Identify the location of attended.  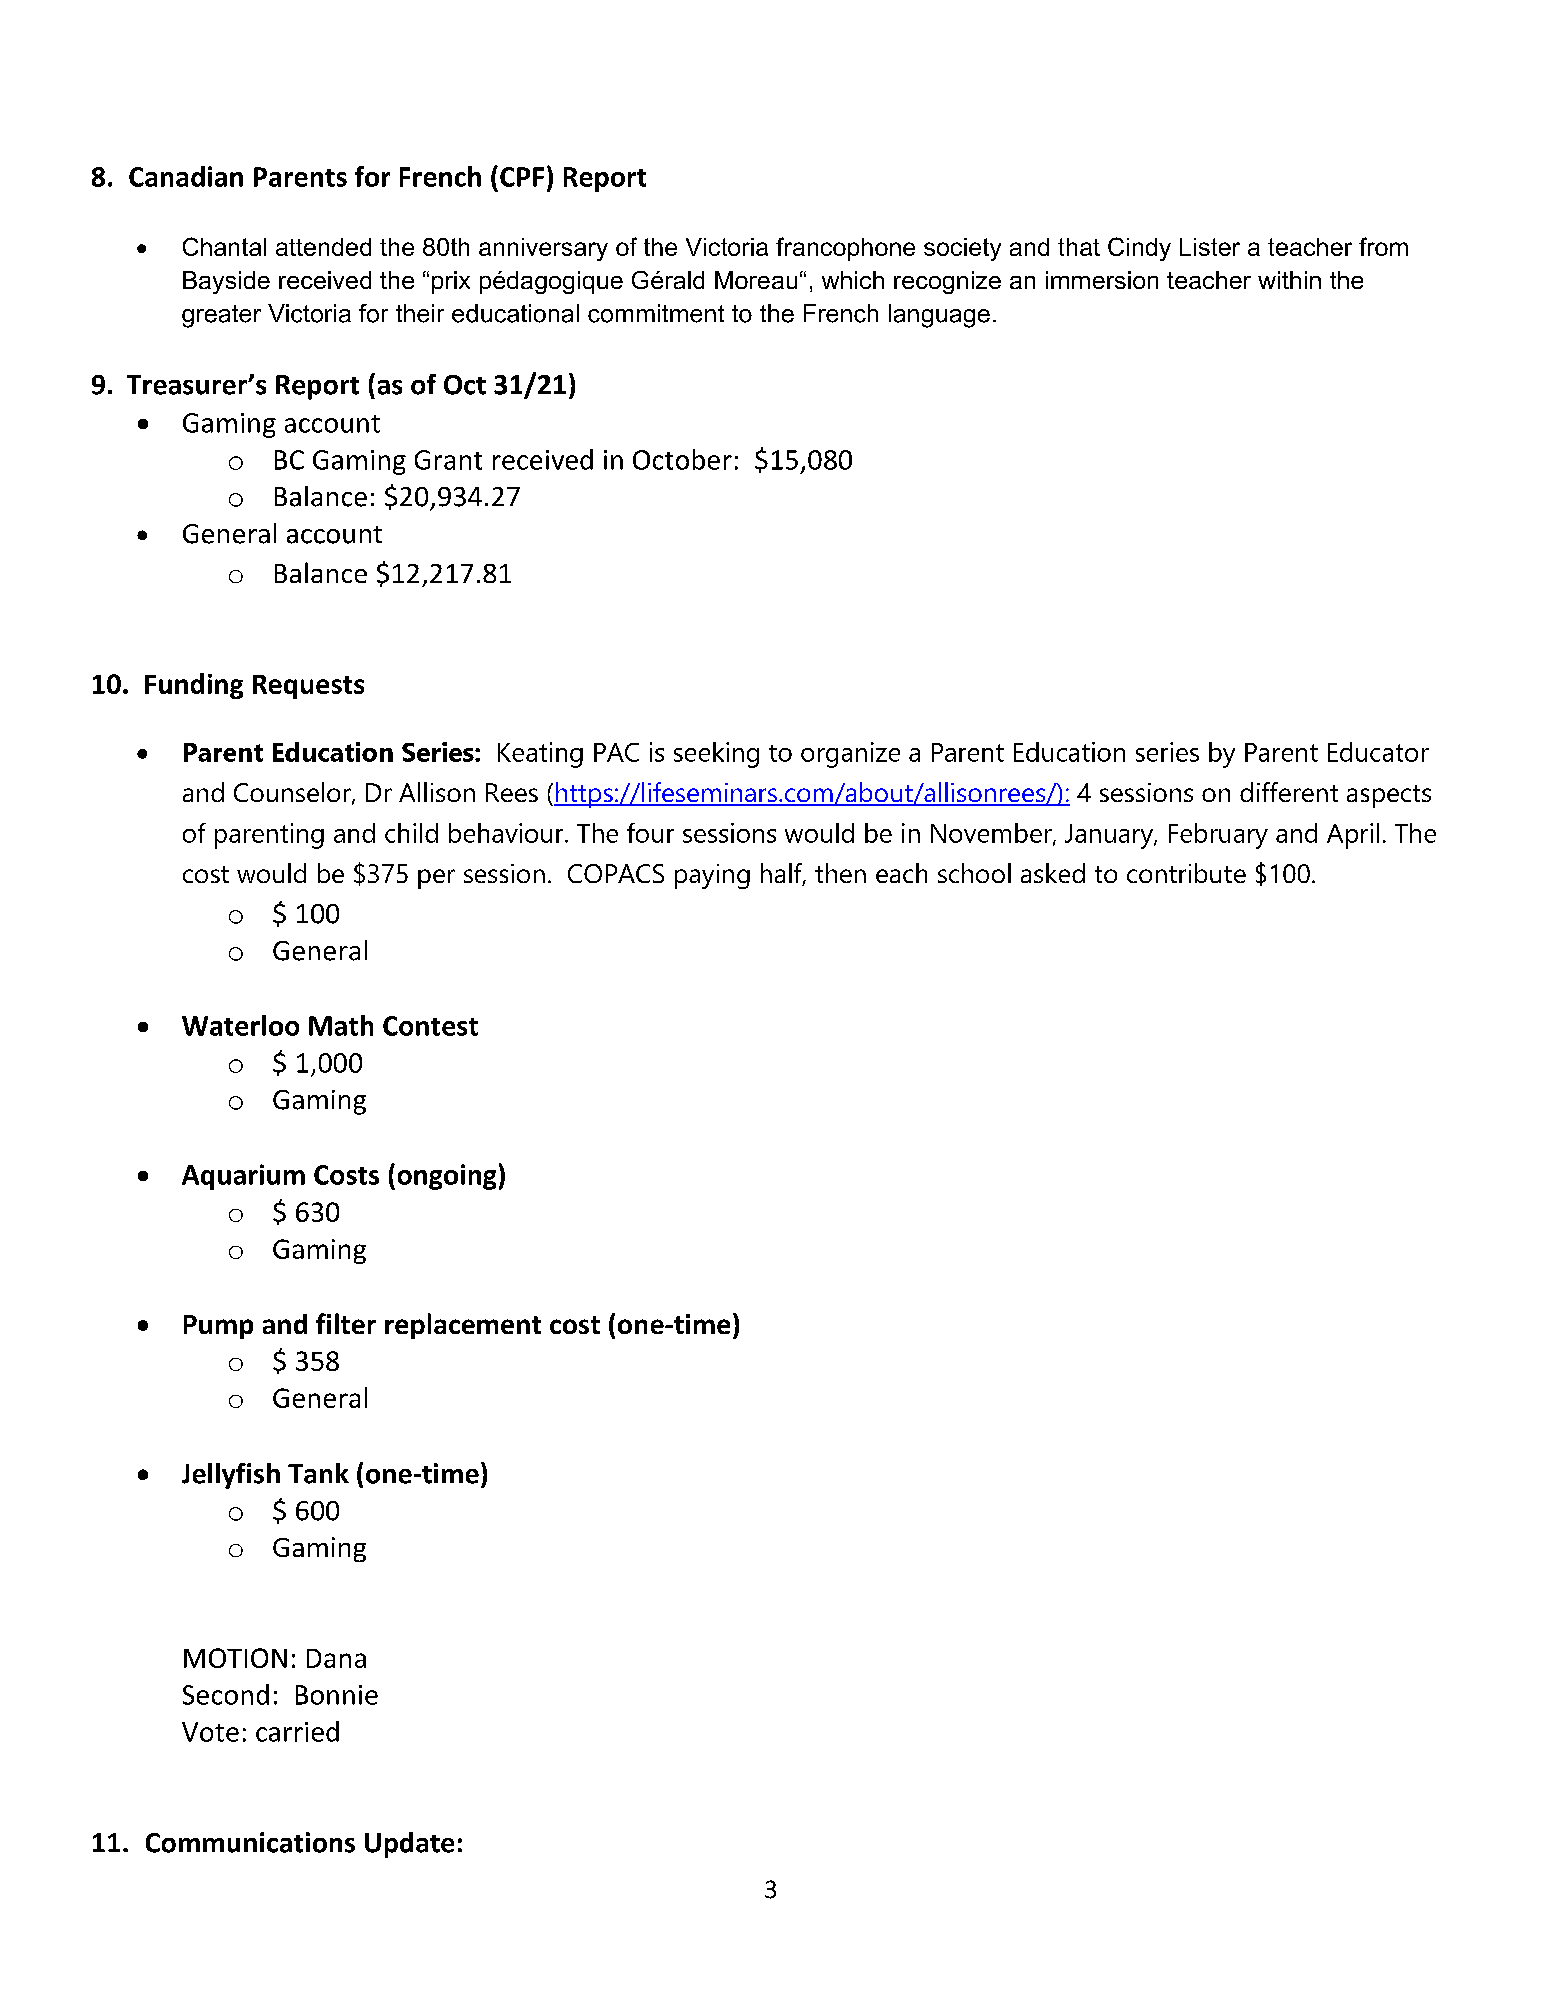
(323, 247).
